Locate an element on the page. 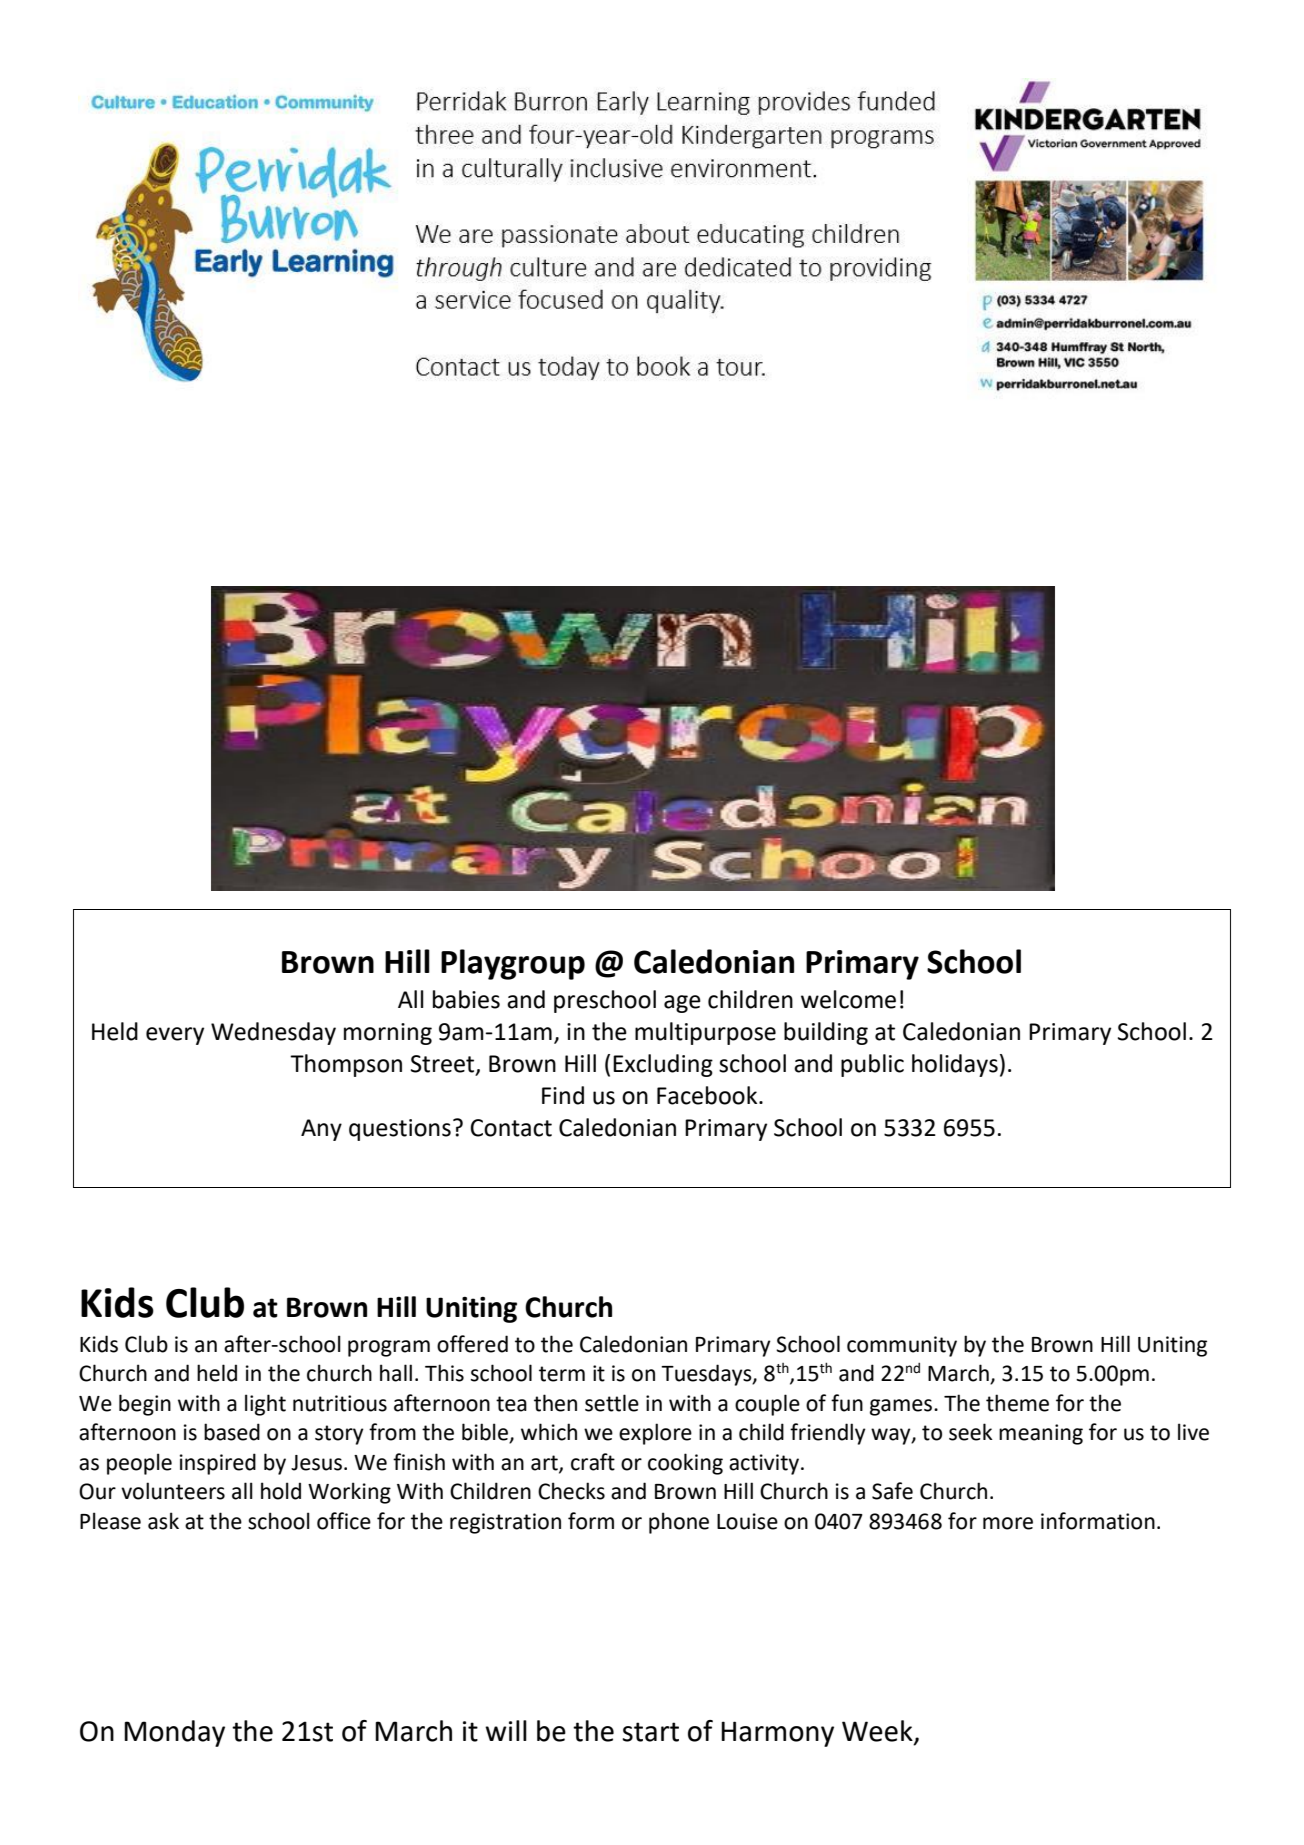 The height and width of the page is (1845, 1304). Wednesday is located at coordinates (273, 1033).
